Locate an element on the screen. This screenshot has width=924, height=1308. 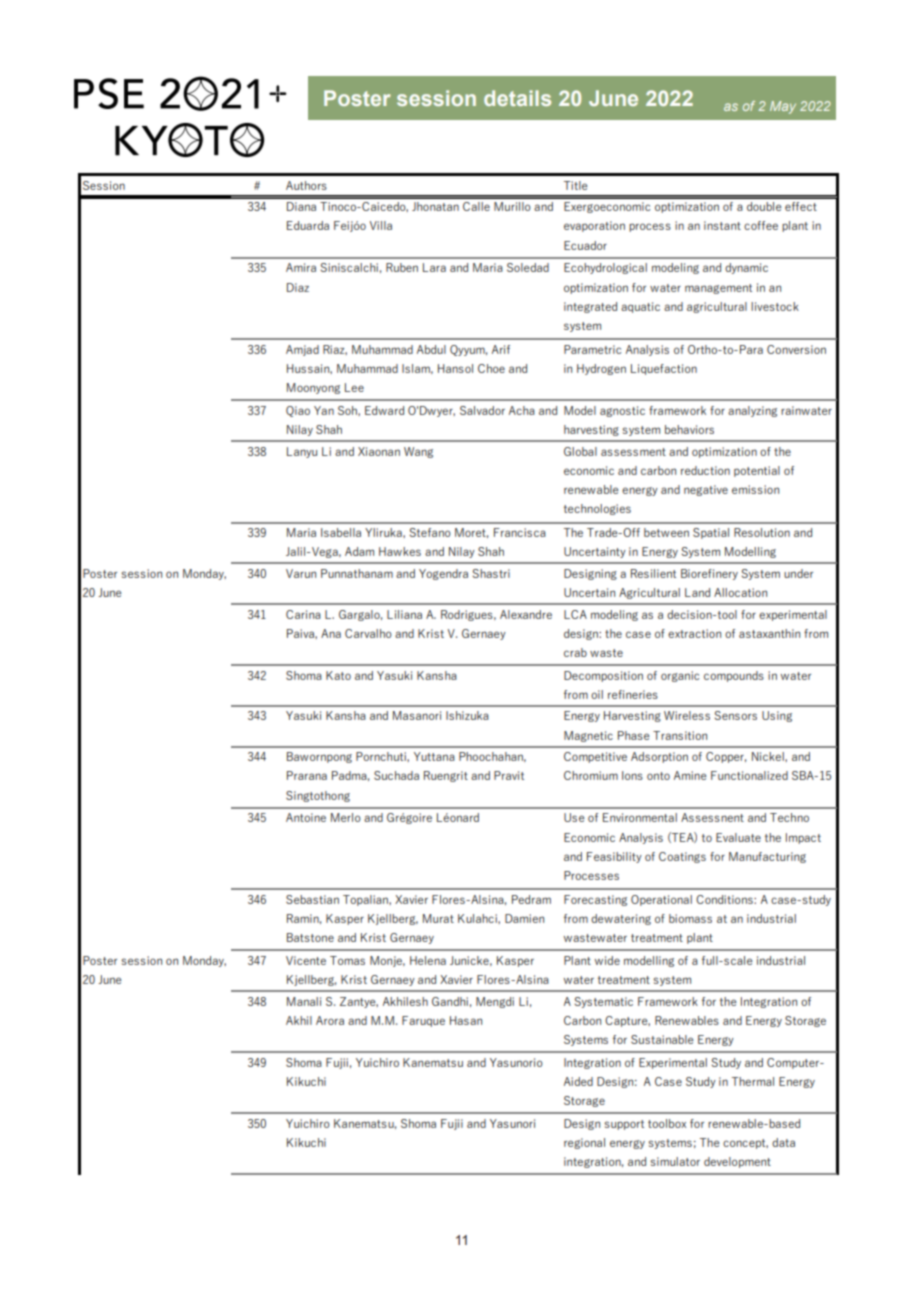
details is located at coordinates (517, 98).
